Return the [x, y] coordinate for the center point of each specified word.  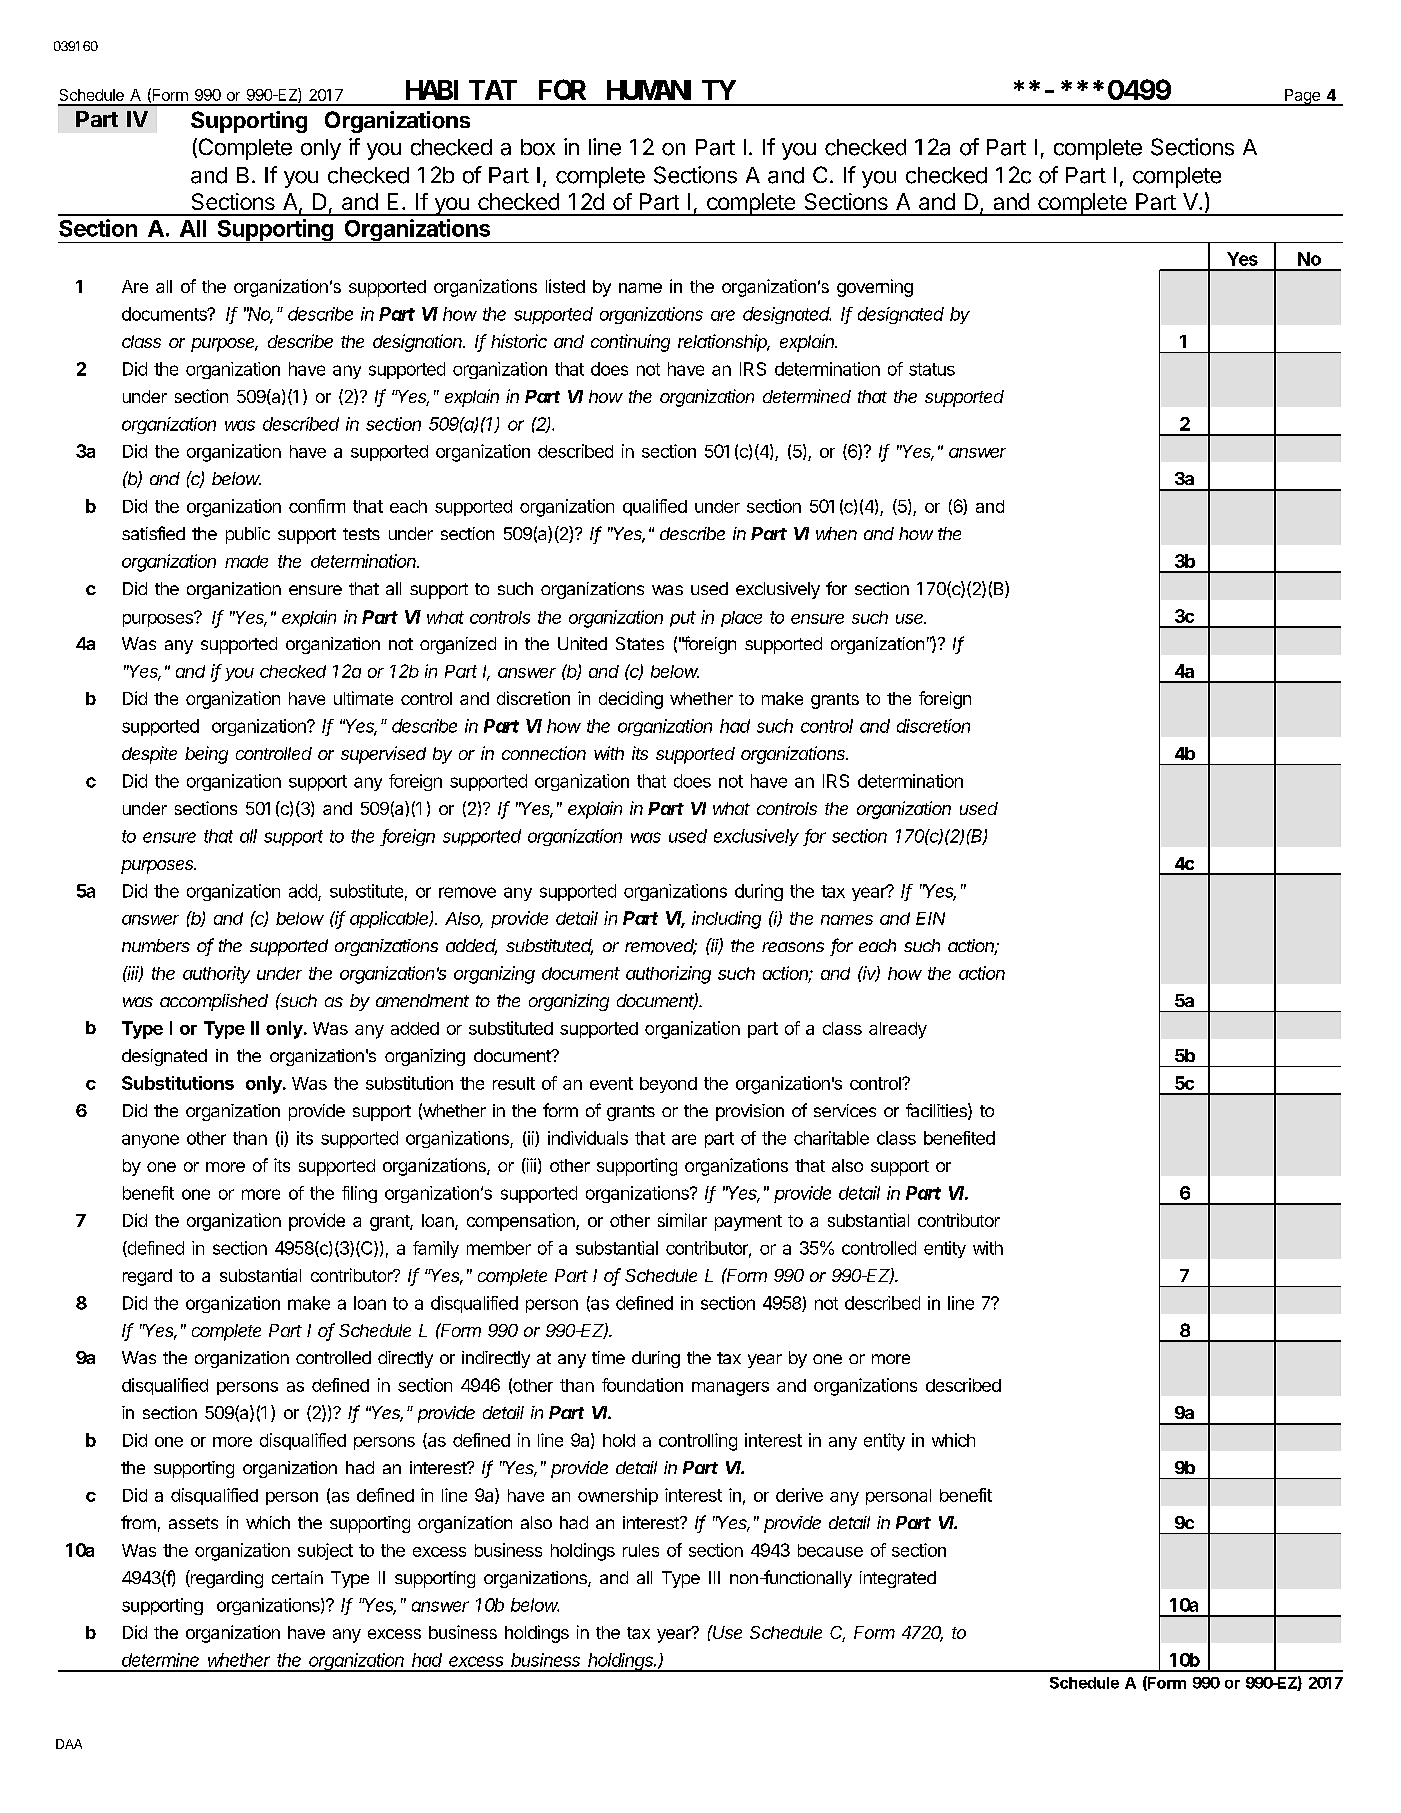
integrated [898, 1579]
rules [641, 1550]
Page [1302, 97]
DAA [69, 1744]
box [538, 147]
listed [565, 286]
